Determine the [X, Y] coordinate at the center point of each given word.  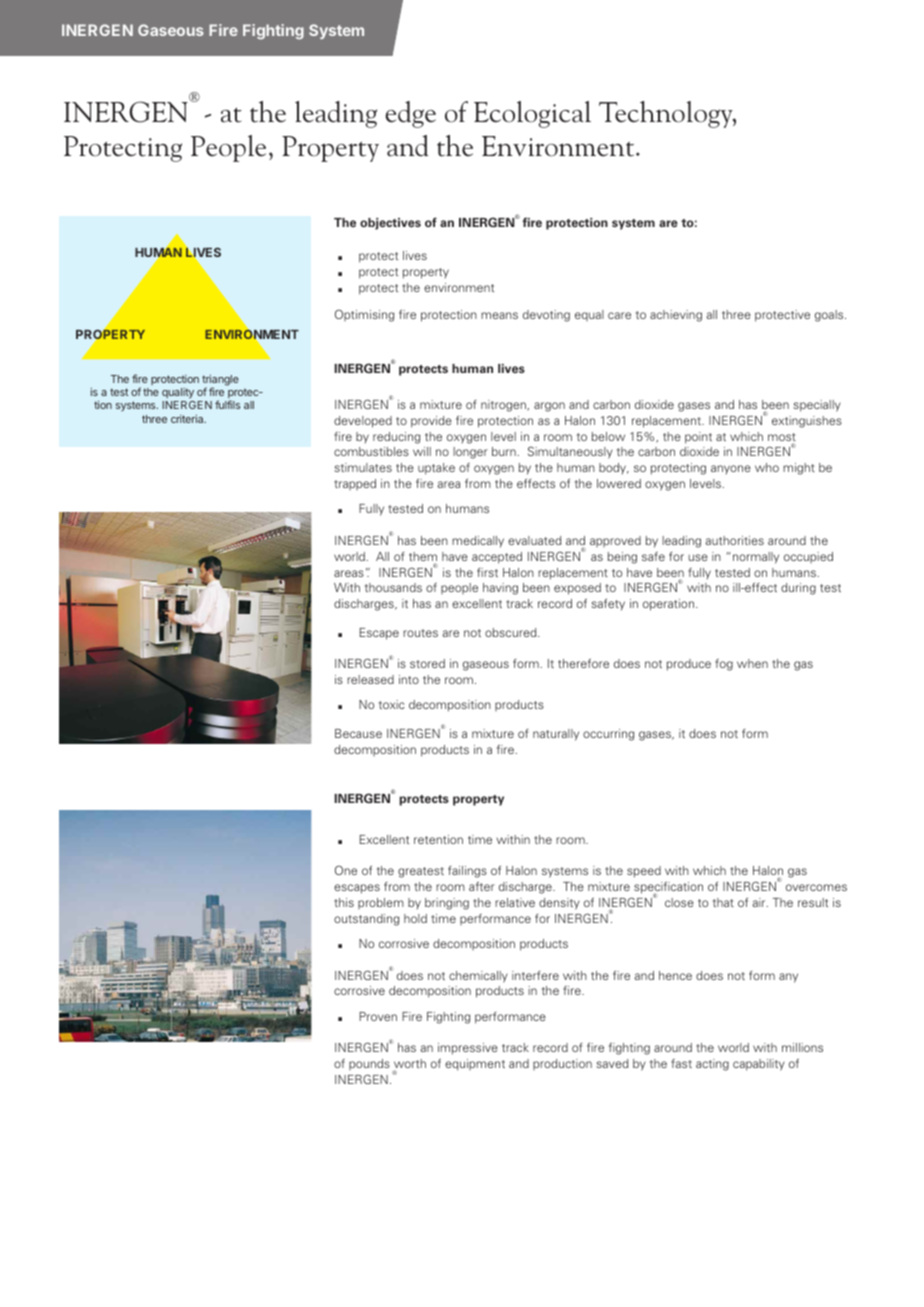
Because [358, 733]
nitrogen [504, 406]
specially [817, 406]
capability [759, 1065]
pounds [369, 1064]
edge [410, 114]
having [500, 589]
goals [830, 316]
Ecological [532, 114]
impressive [468, 1049]
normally [756, 558]
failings [467, 872]
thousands [393, 587]
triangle [220, 381]
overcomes [816, 887]
